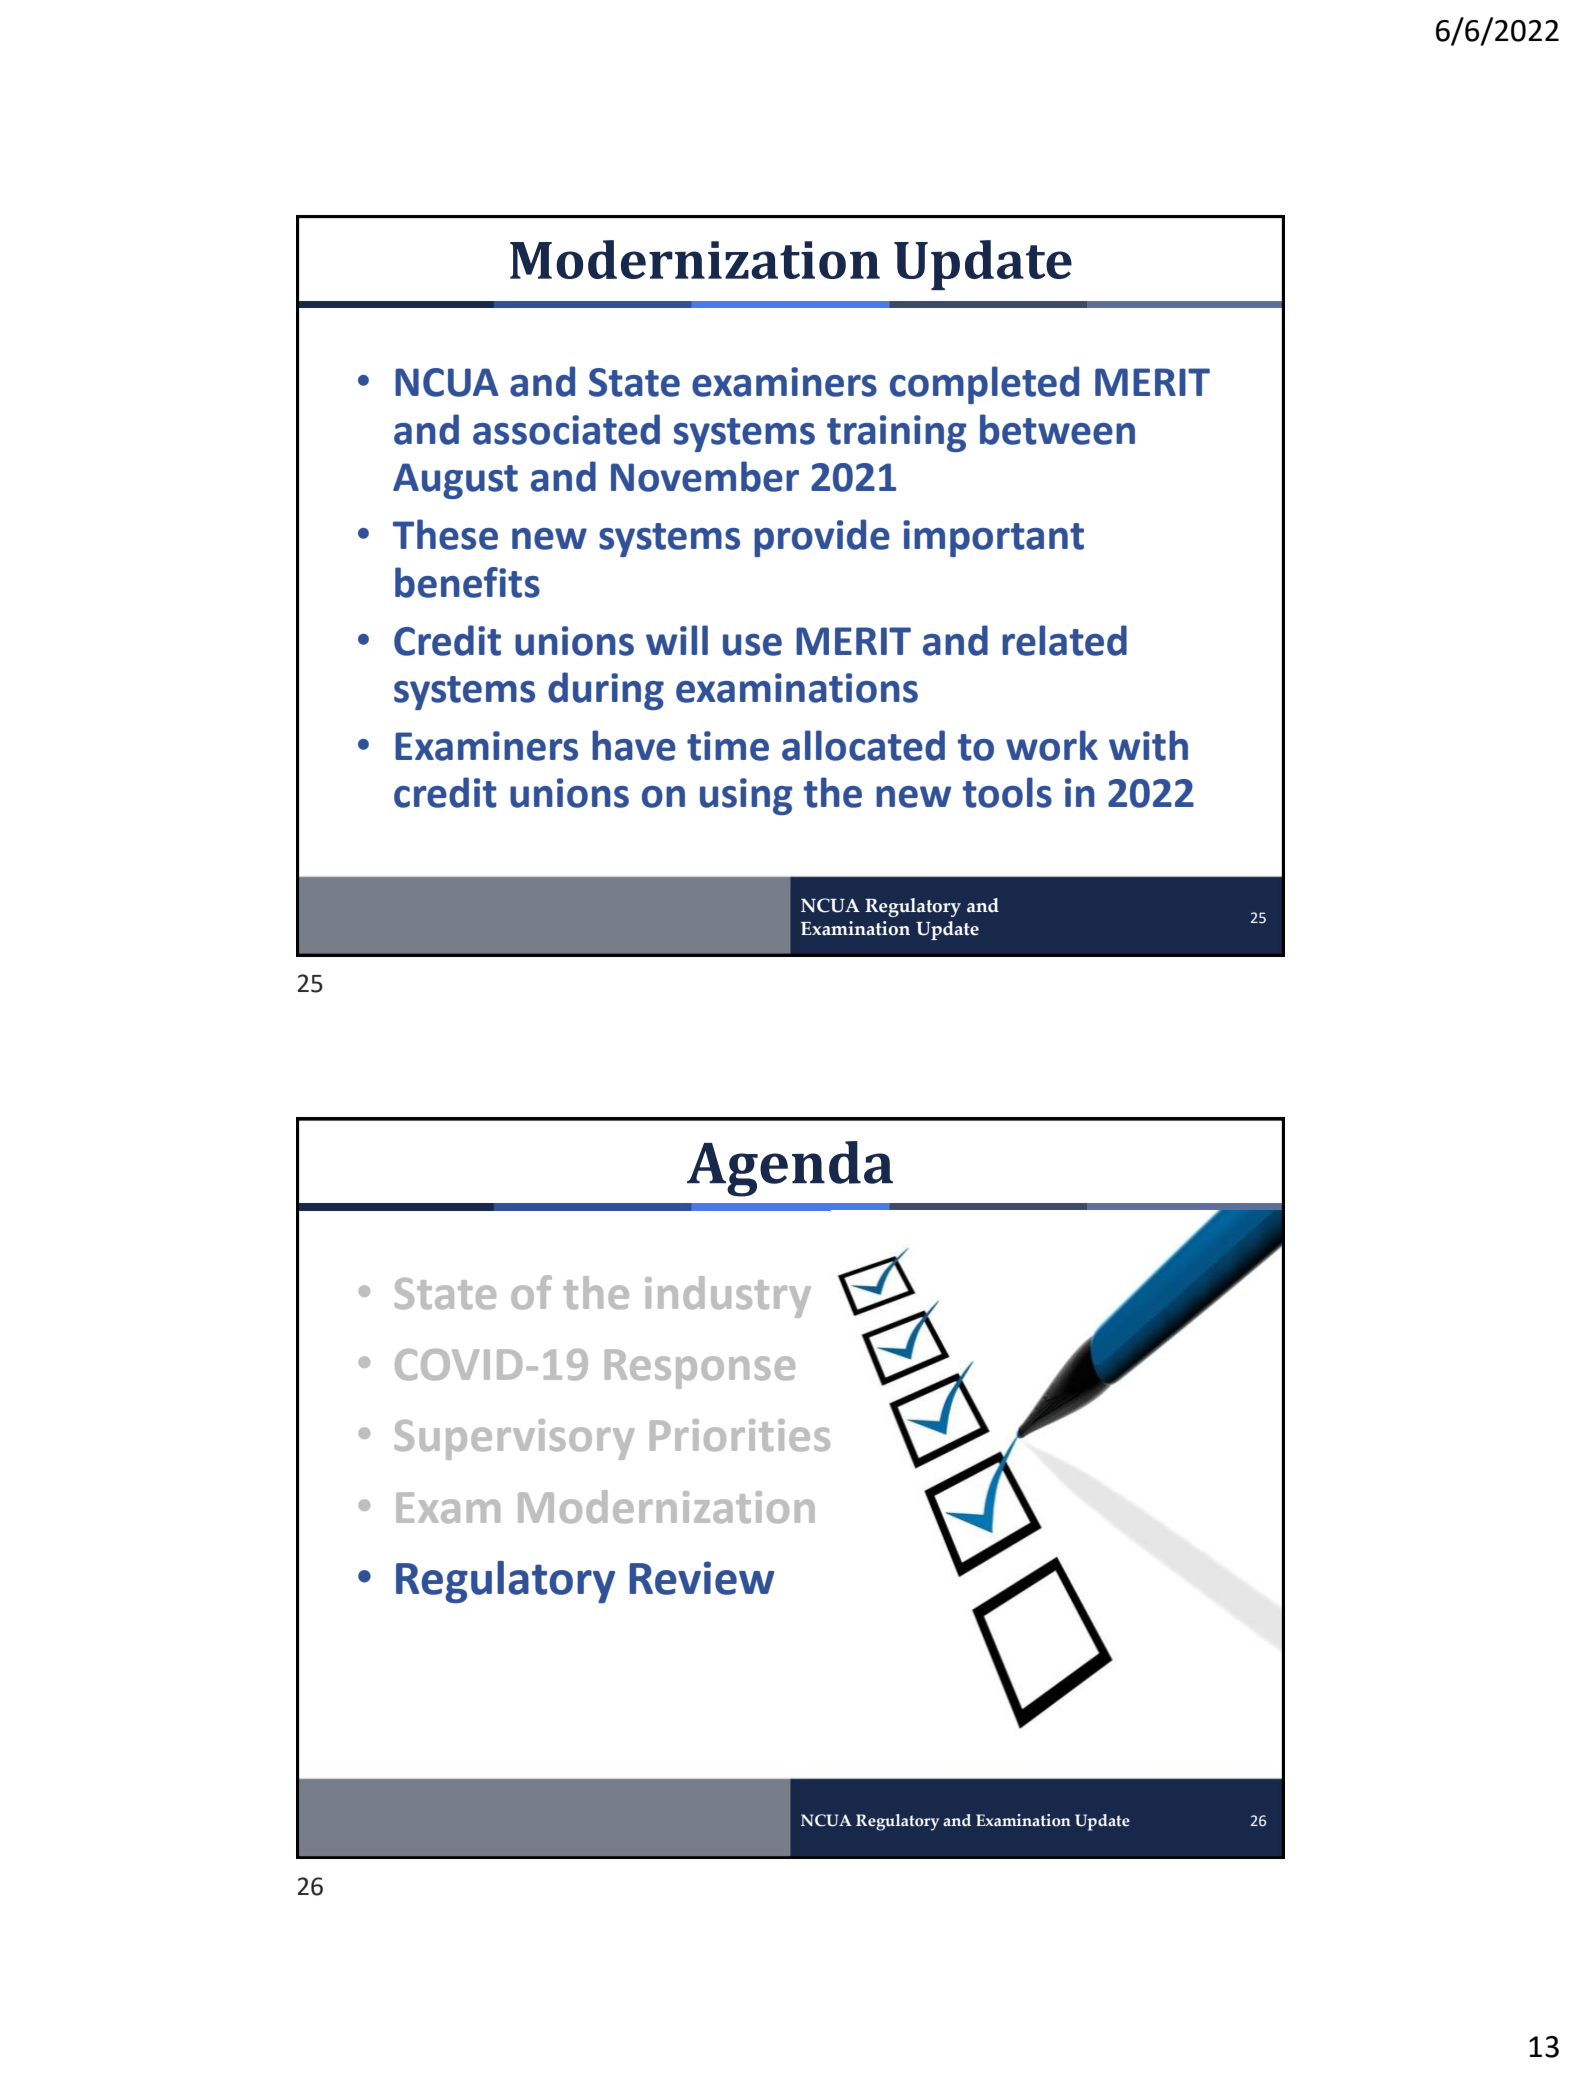 The width and height of the screenshot is (1581, 2075). Describe the element at coordinates (700, 1369) in the screenshot. I see `Response` at that location.
